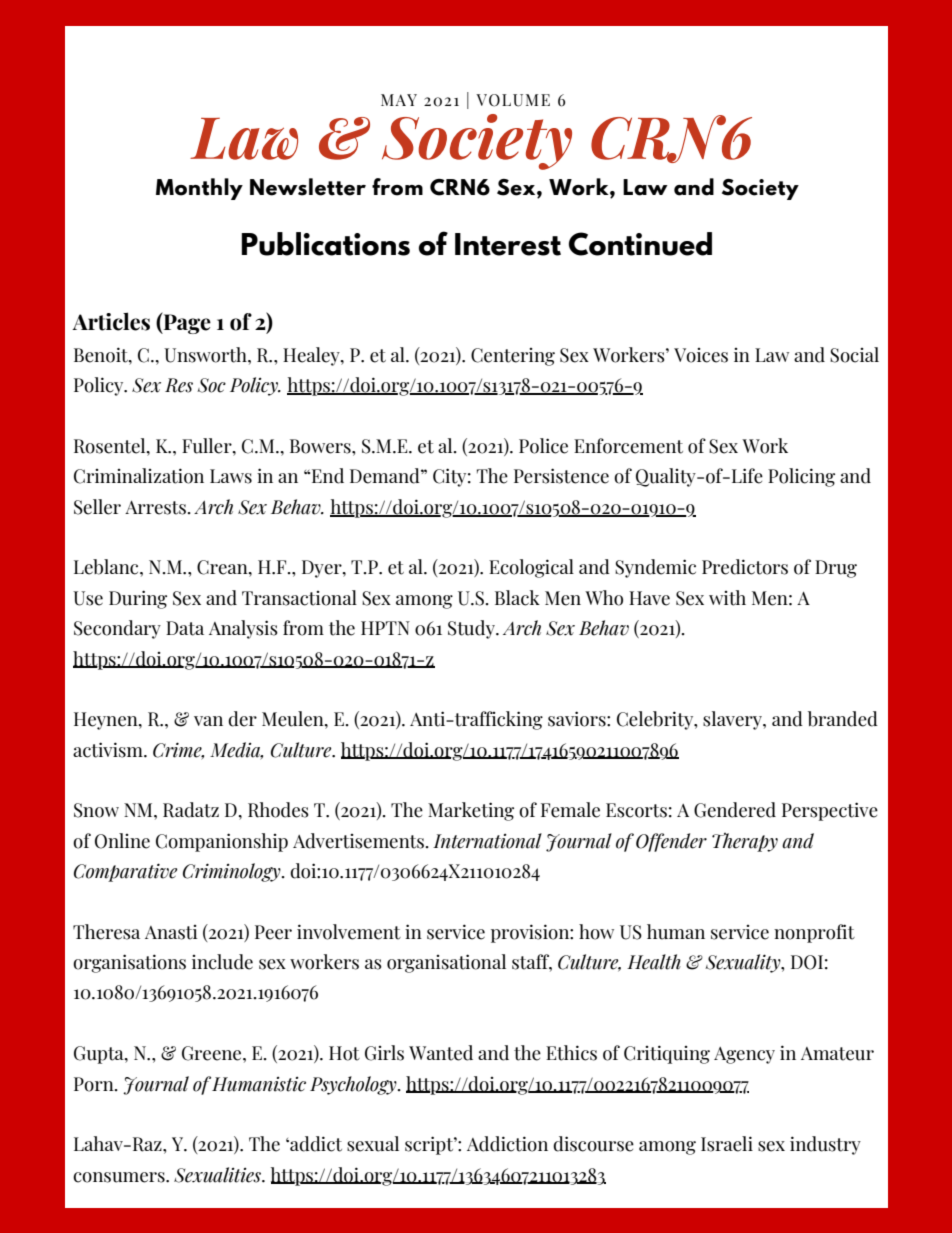  Describe the element at coordinates (640, 244) in the page. I see `Continued` at that location.
